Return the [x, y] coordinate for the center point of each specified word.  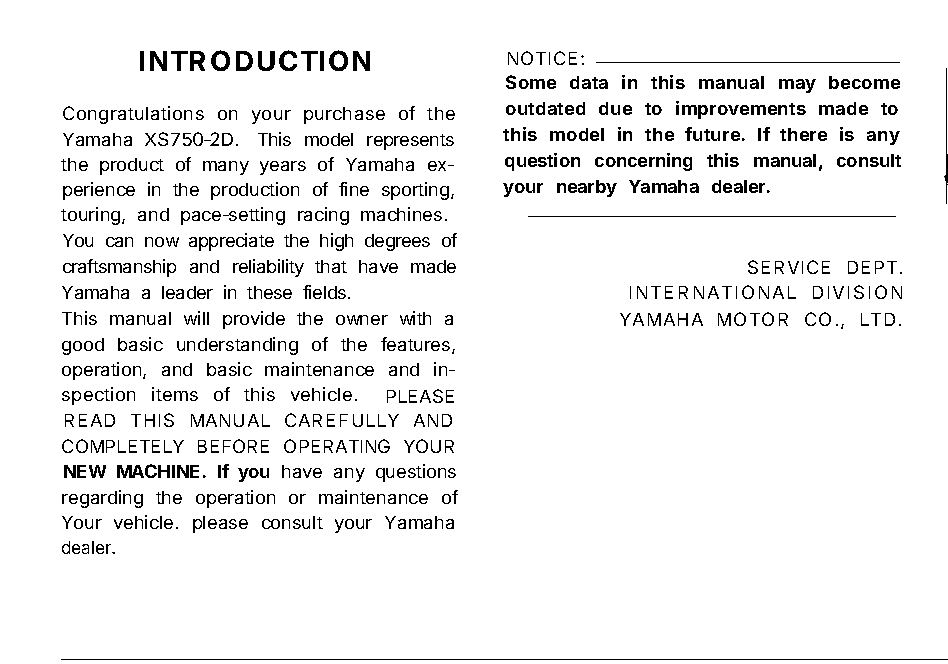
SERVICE [789, 267]
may [797, 86]
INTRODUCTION [255, 60]
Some [531, 82]
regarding [102, 499]
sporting [415, 191]
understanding [237, 346]
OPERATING [337, 446]
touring [90, 216]
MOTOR [753, 319]
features [417, 345]
